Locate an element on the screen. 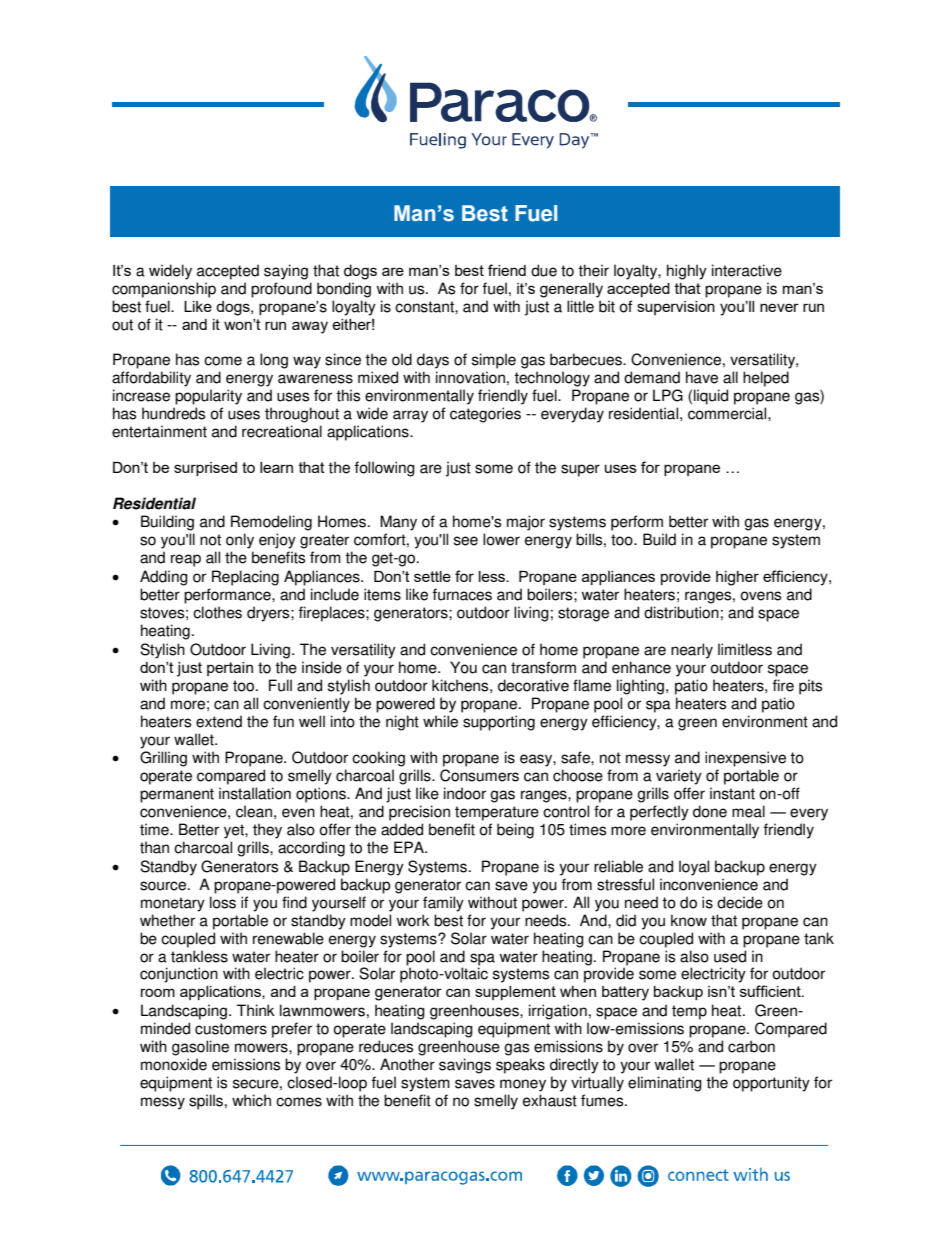 This screenshot has width=952, height=1233. spills is located at coordinates (206, 1102).
